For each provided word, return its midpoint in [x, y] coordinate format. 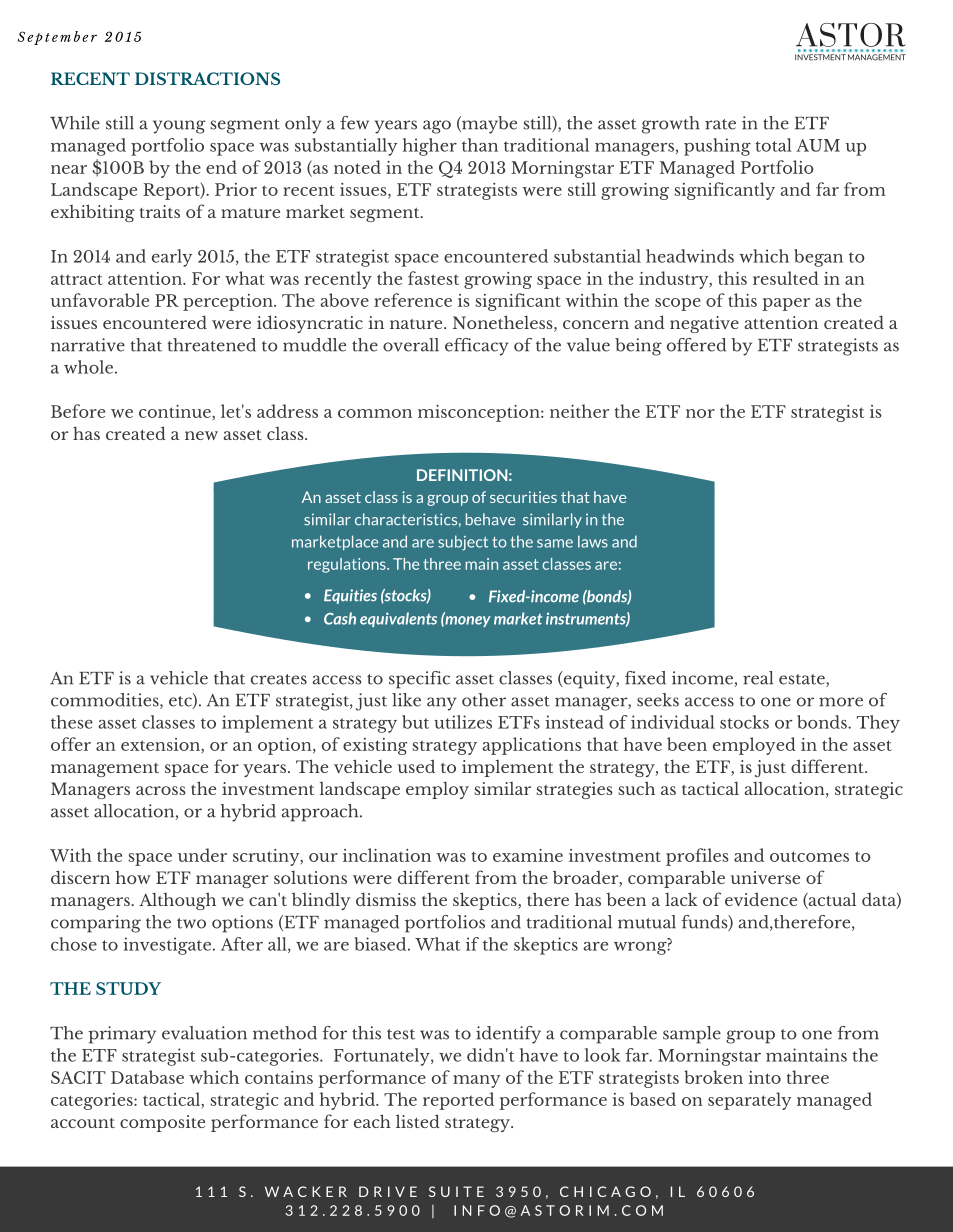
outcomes [809, 856]
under [202, 855]
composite [162, 1123]
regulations [348, 565]
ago [437, 127]
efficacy [476, 347]
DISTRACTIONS [207, 78]
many [476, 1081]
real [758, 678]
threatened [212, 345]
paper [786, 304]
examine [528, 855]
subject [463, 543]
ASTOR [851, 35]
